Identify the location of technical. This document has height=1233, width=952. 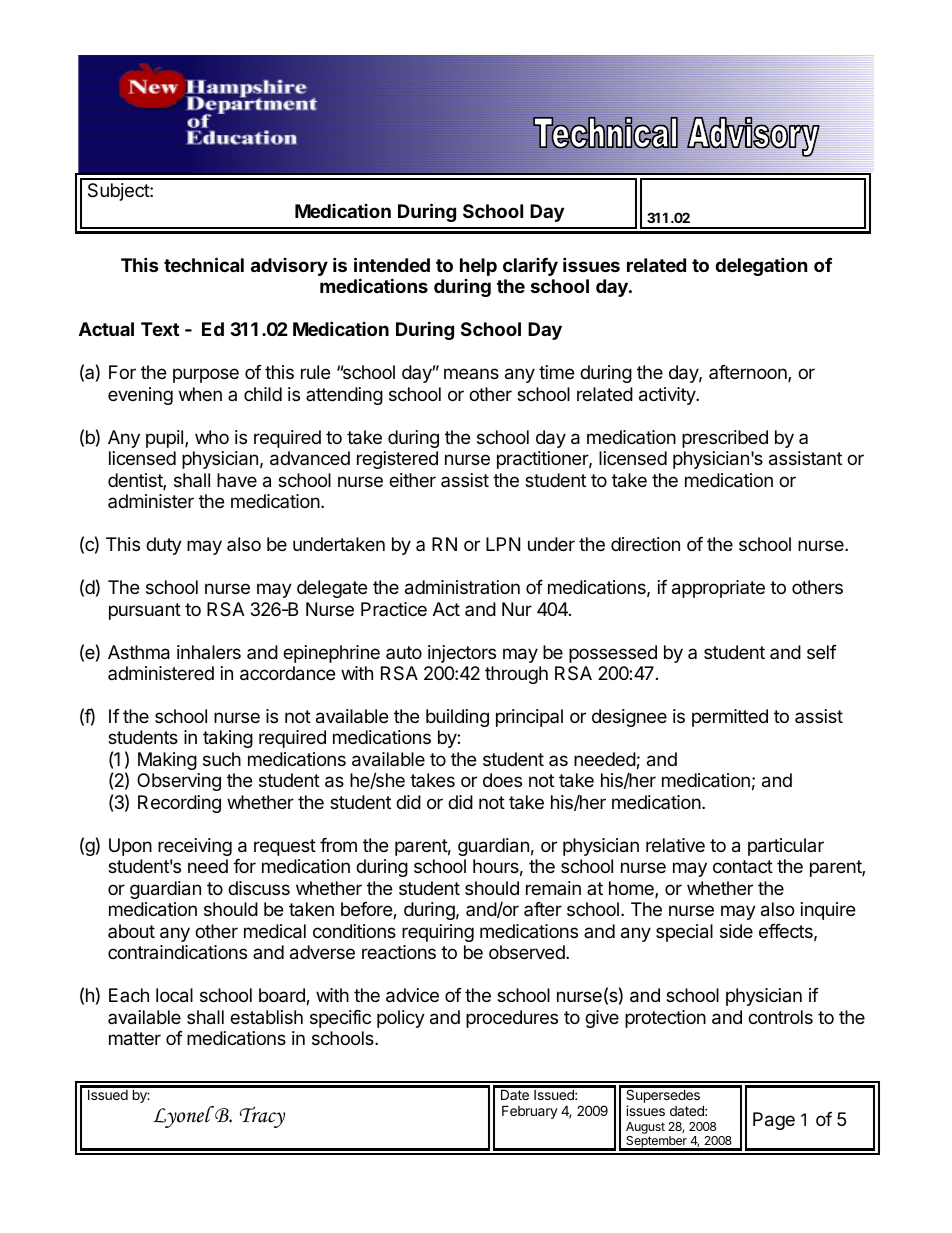
(204, 264).
